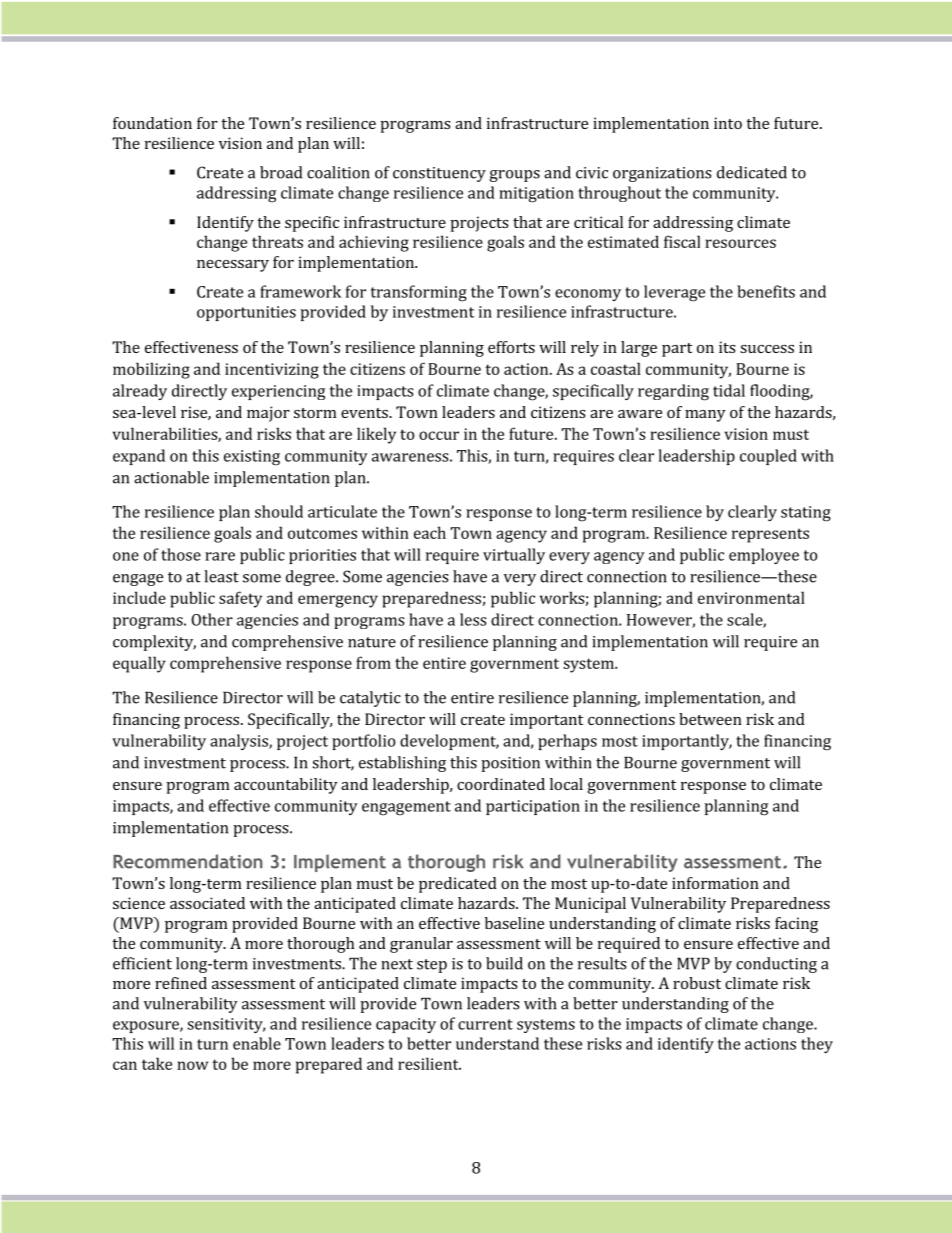 This page has height=1233, width=952. Describe the element at coordinates (151, 370) in the page. I see `mobilizing` at that location.
